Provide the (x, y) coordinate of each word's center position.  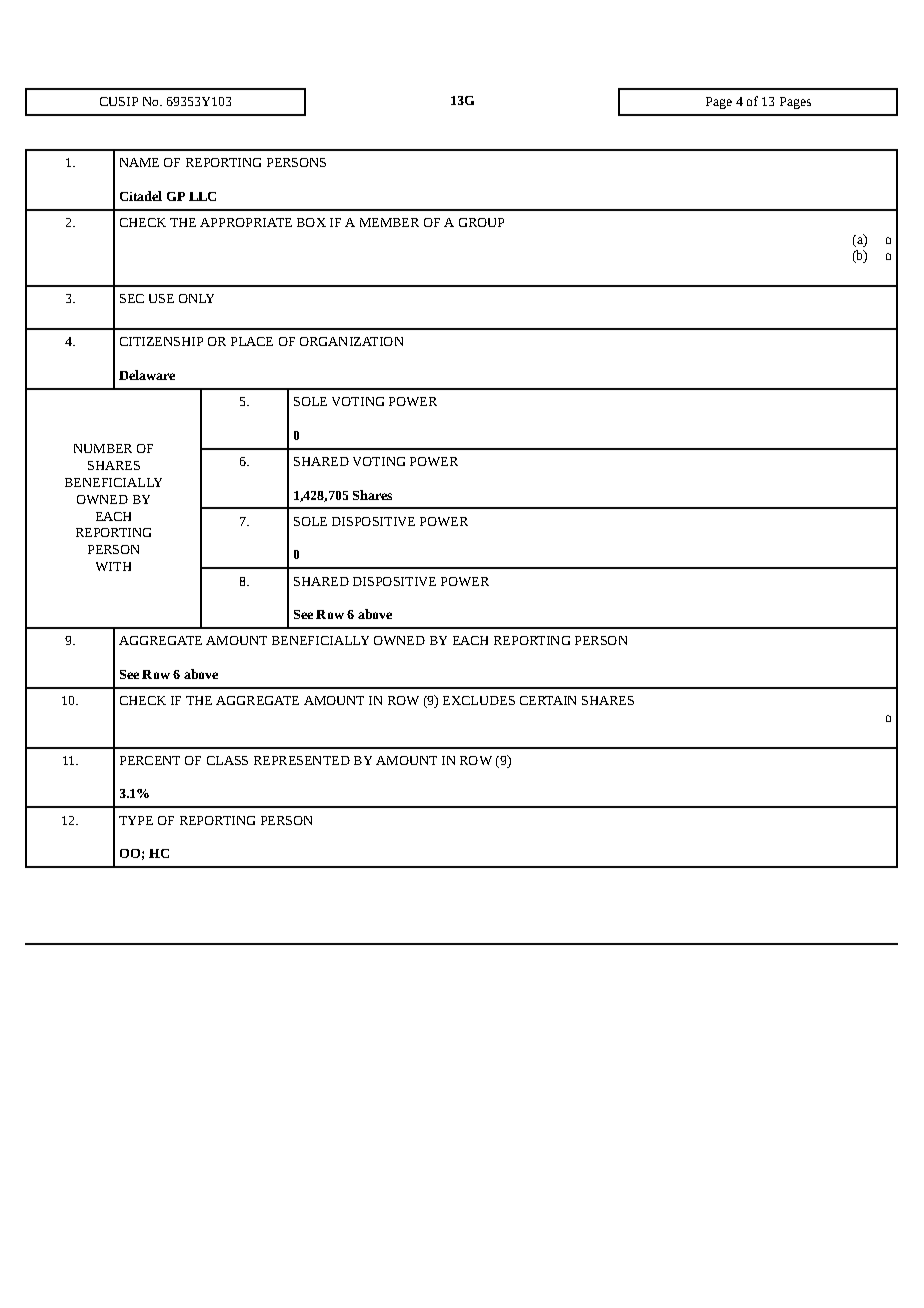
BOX (311, 222)
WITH (113, 566)
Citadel (141, 196)
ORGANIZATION (351, 341)
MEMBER (389, 222)
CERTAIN (548, 700)
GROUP (481, 222)
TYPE (136, 820)
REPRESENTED (302, 760)
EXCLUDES (479, 700)
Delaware (147, 375)
